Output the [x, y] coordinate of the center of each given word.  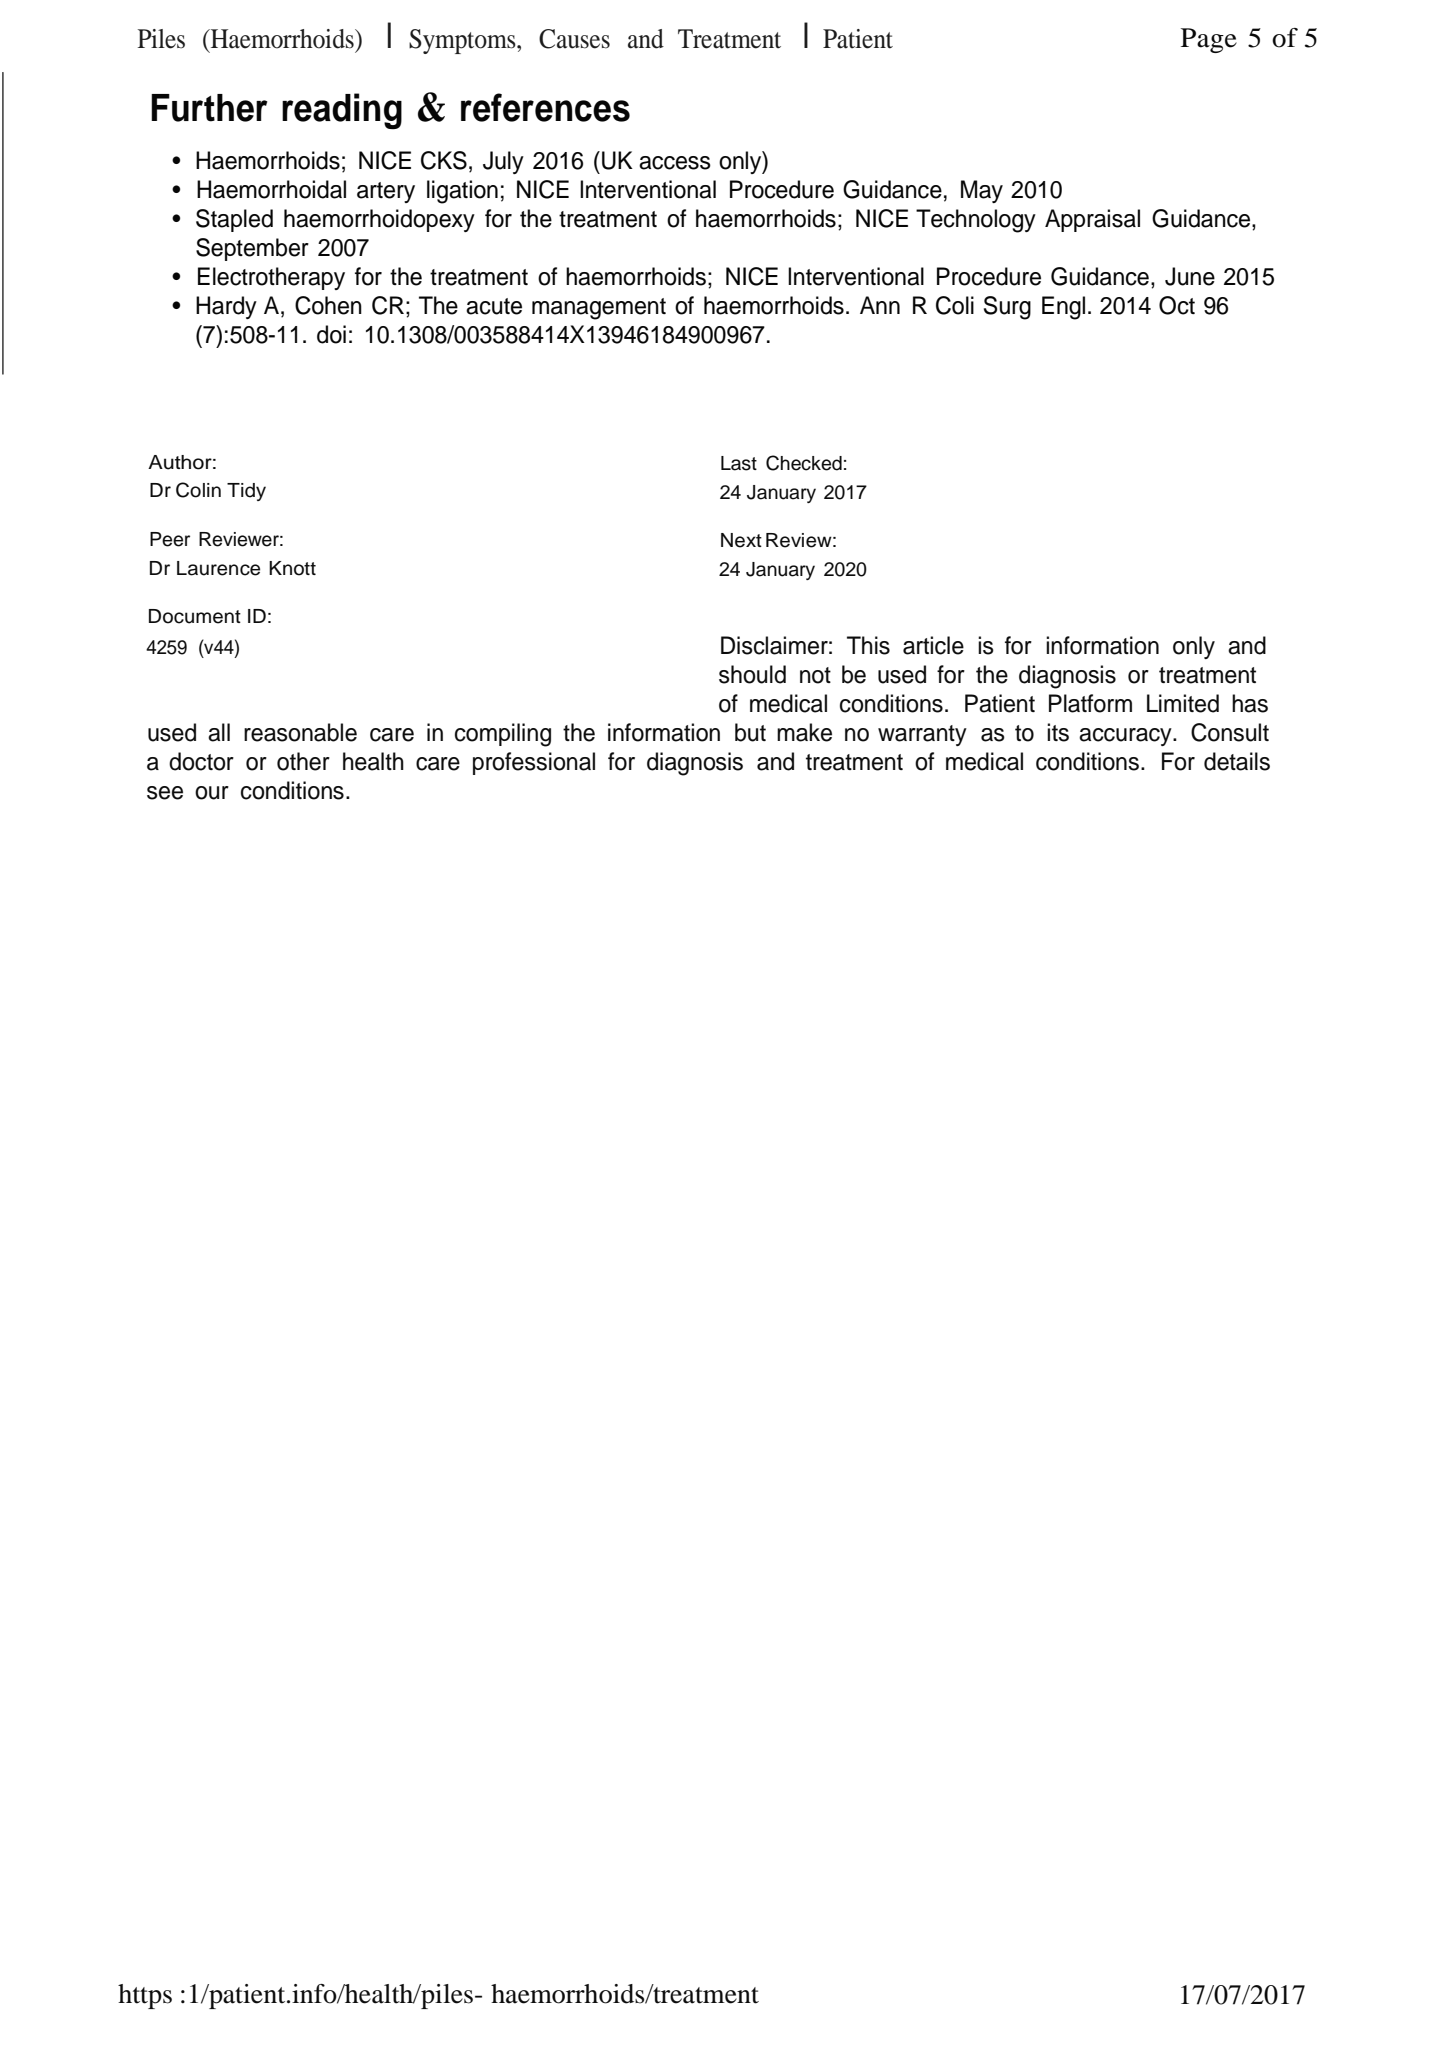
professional [534, 763]
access [675, 163]
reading [342, 111]
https [145, 1996]
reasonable [300, 732]
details [1237, 761]
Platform [1090, 703]
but [750, 732]
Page [1209, 40]
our [212, 793]
